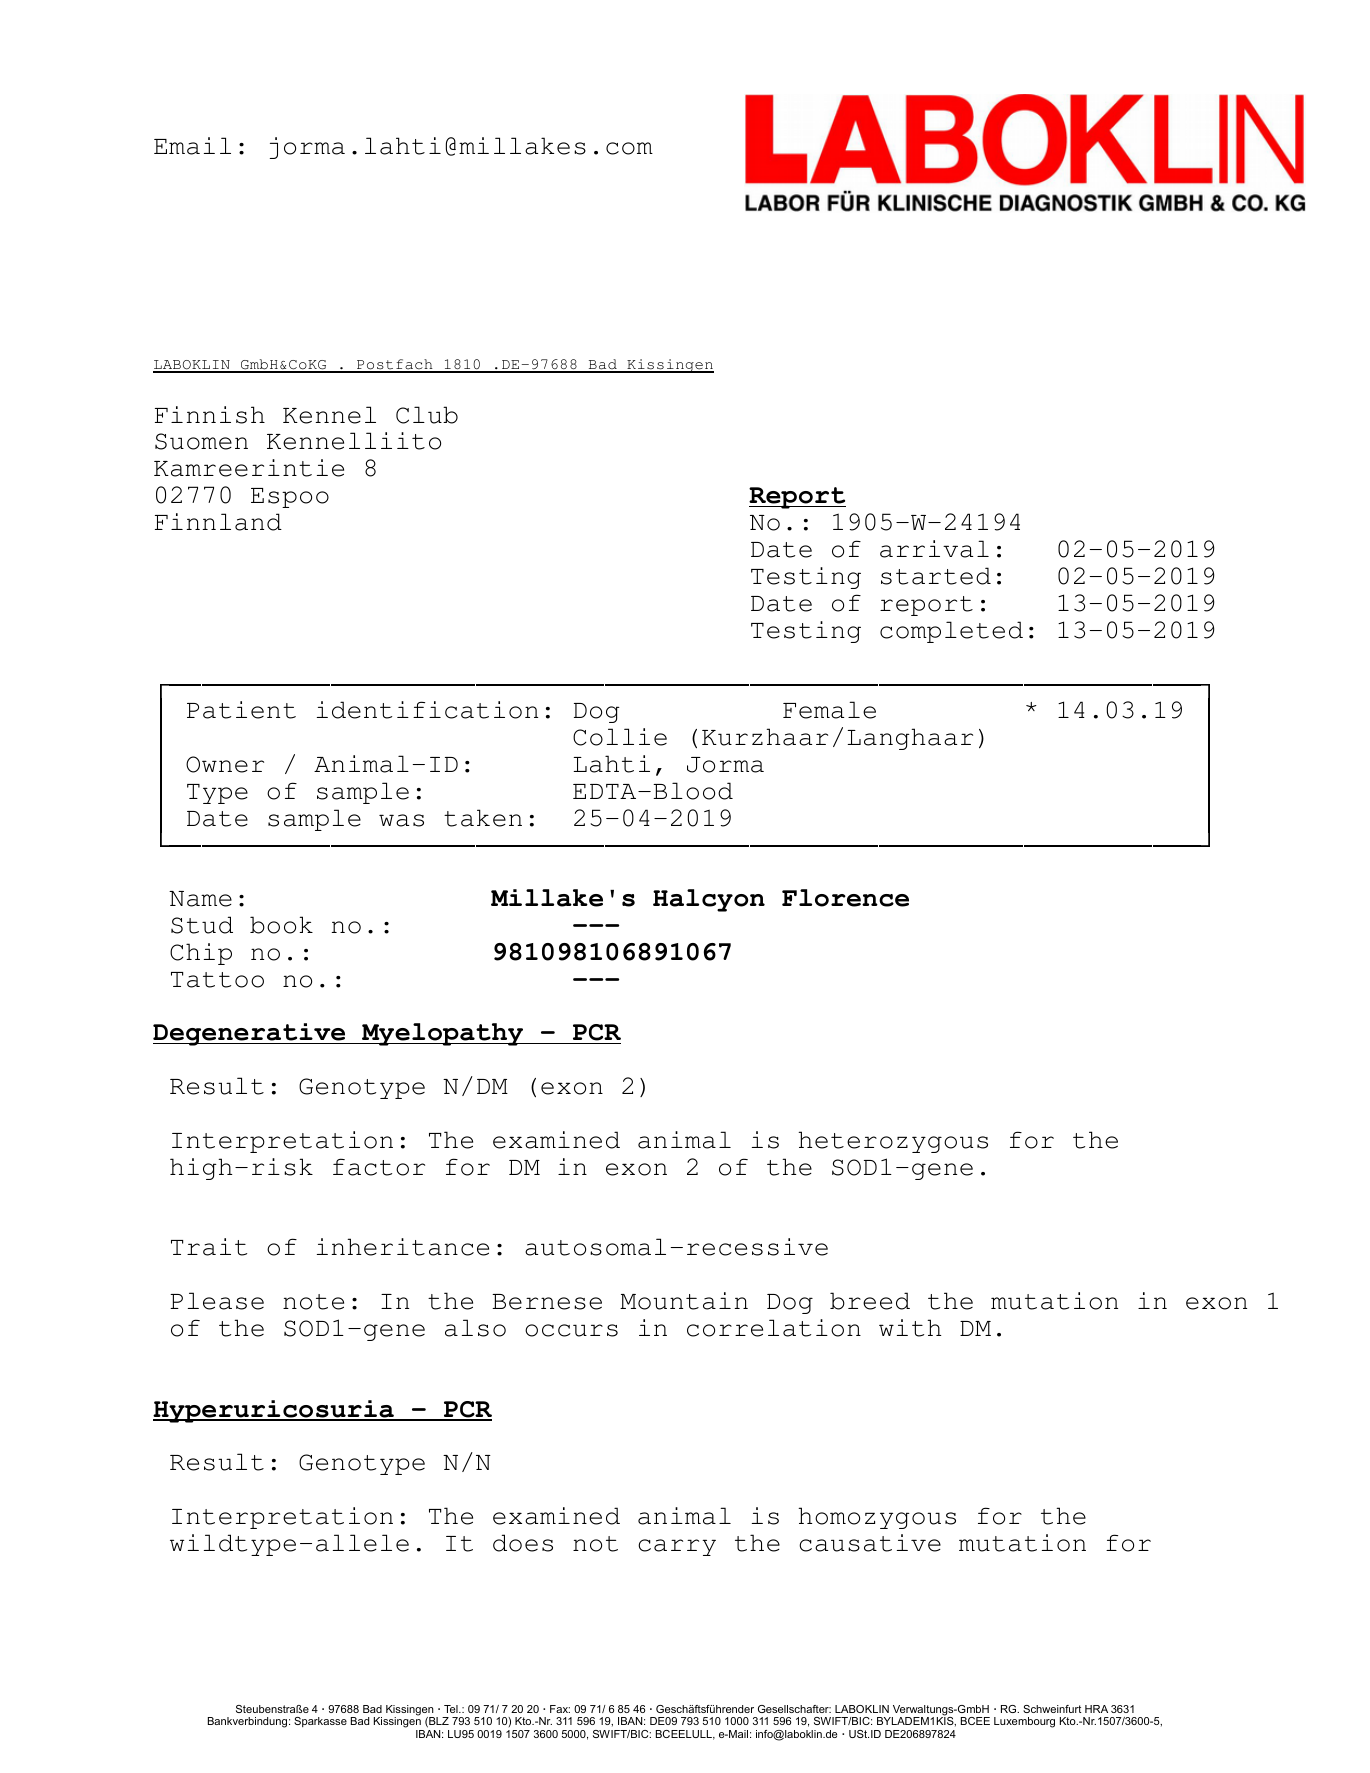 Image resolution: width=1370 pixels, height=1773 pixels. I want to click on Finnish, so click(210, 415).
